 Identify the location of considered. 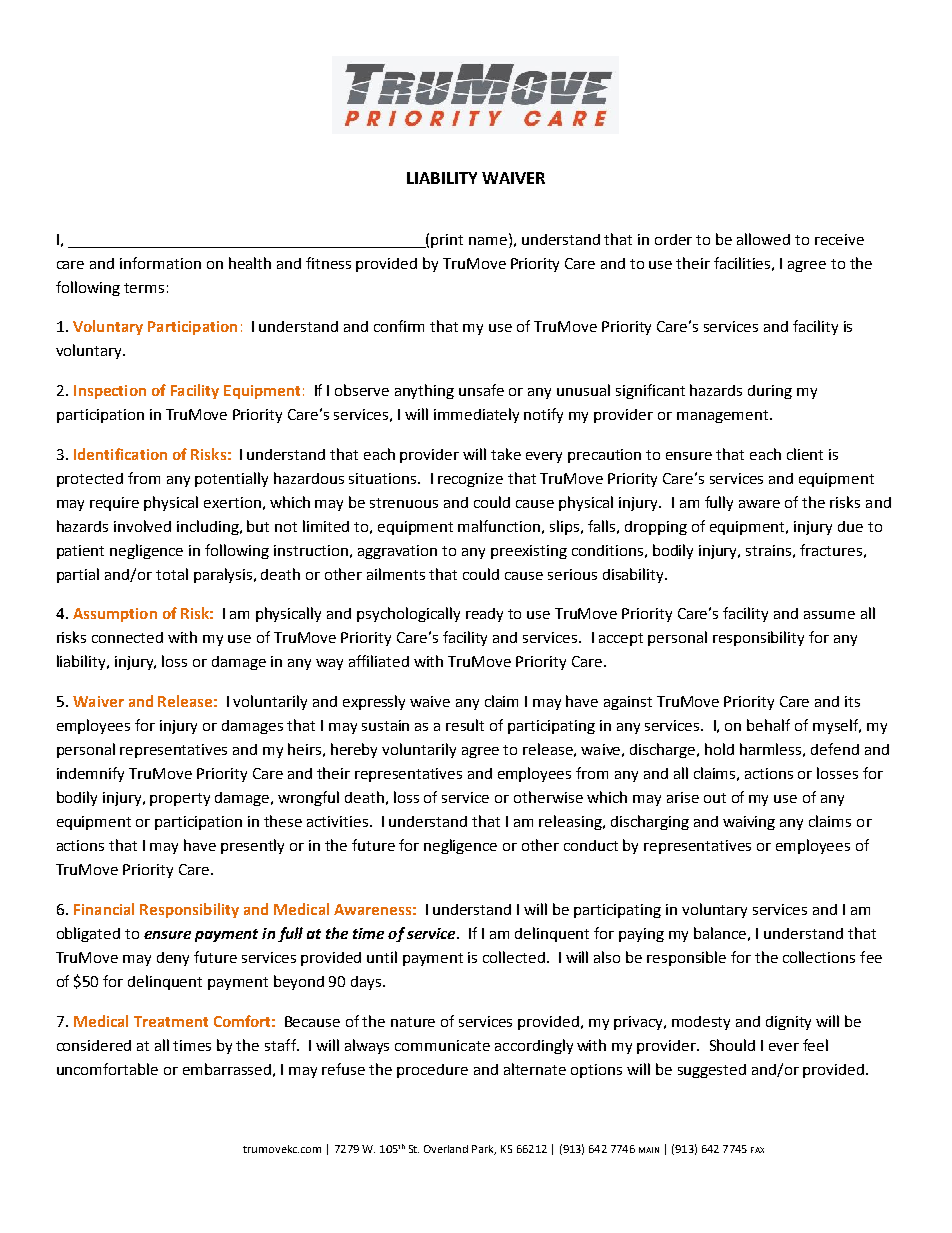
(94, 1045).
